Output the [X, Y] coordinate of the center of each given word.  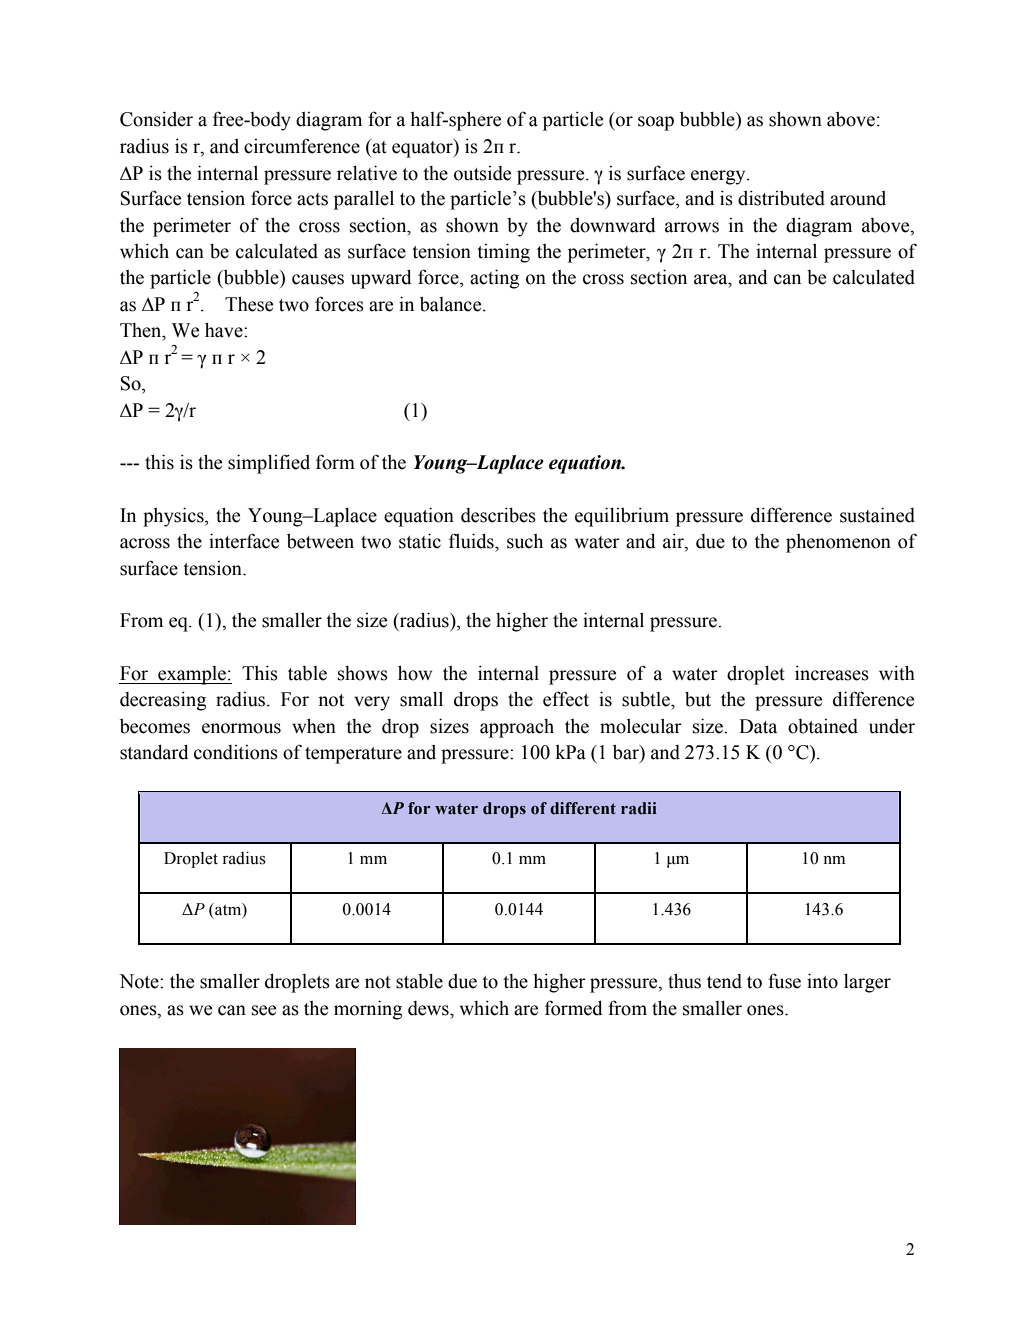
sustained [877, 515]
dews [429, 1008]
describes [498, 515]
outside [482, 173]
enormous [241, 728]
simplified [269, 464]
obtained [823, 726]
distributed [781, 198]
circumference [302, 146]
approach [517, 728]
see [264, 1010]
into [822, 981]
